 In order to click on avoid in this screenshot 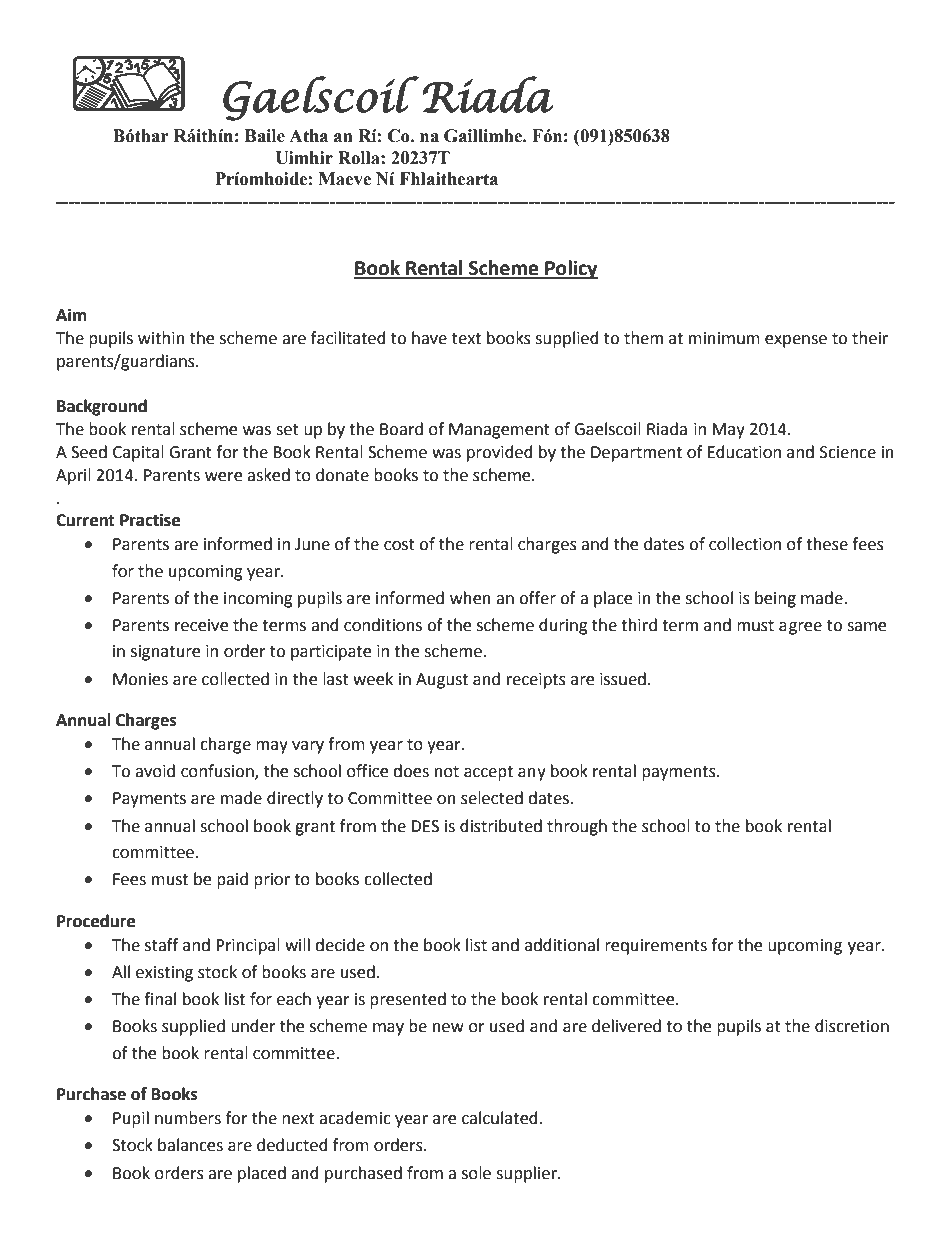, I will do `click(155, 771)`.
